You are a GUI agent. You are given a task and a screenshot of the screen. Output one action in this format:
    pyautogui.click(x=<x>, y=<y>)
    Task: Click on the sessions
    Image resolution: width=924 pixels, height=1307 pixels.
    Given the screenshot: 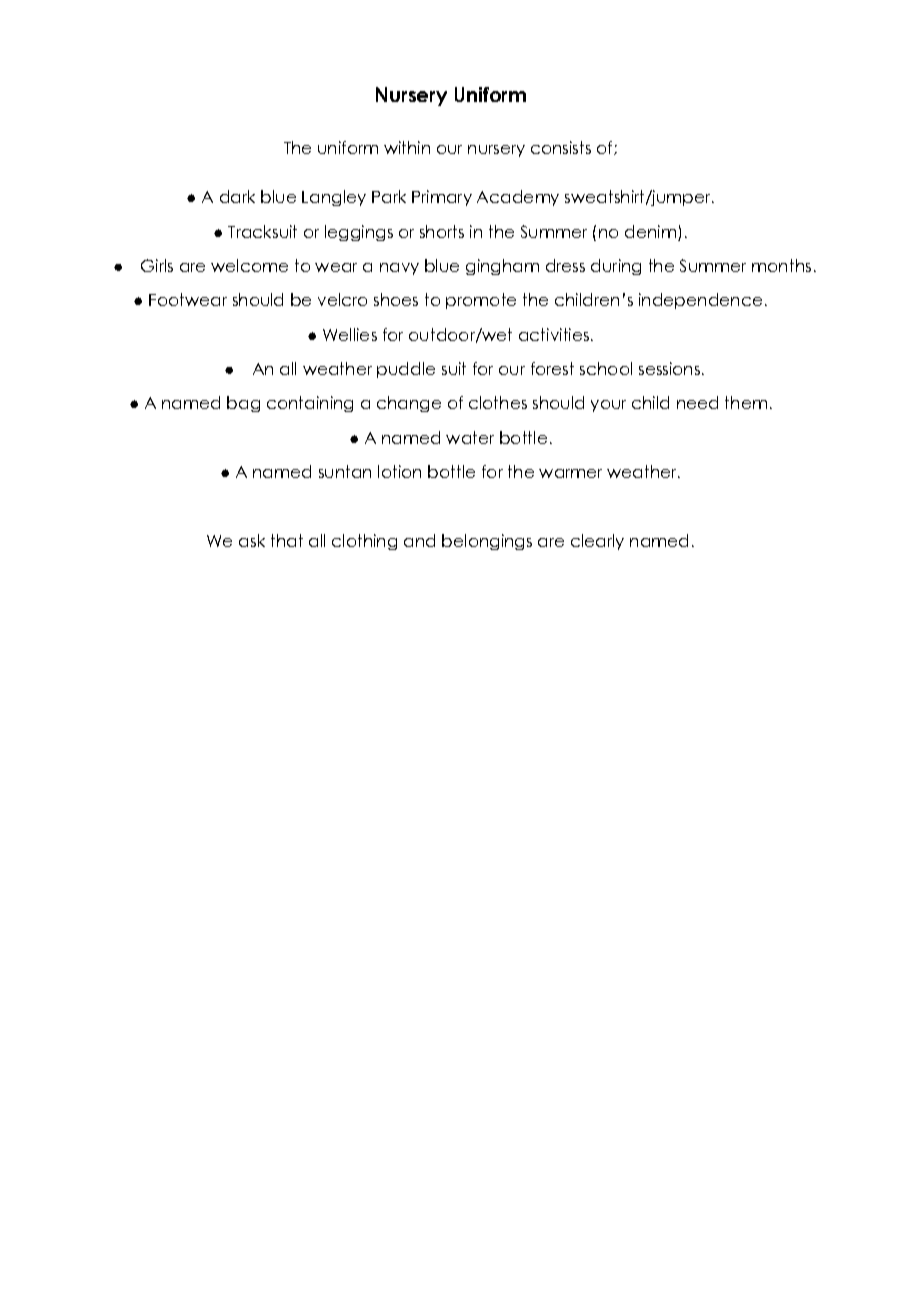 What is the action you would take?
    pyautogui.click(x=669, y=368)
